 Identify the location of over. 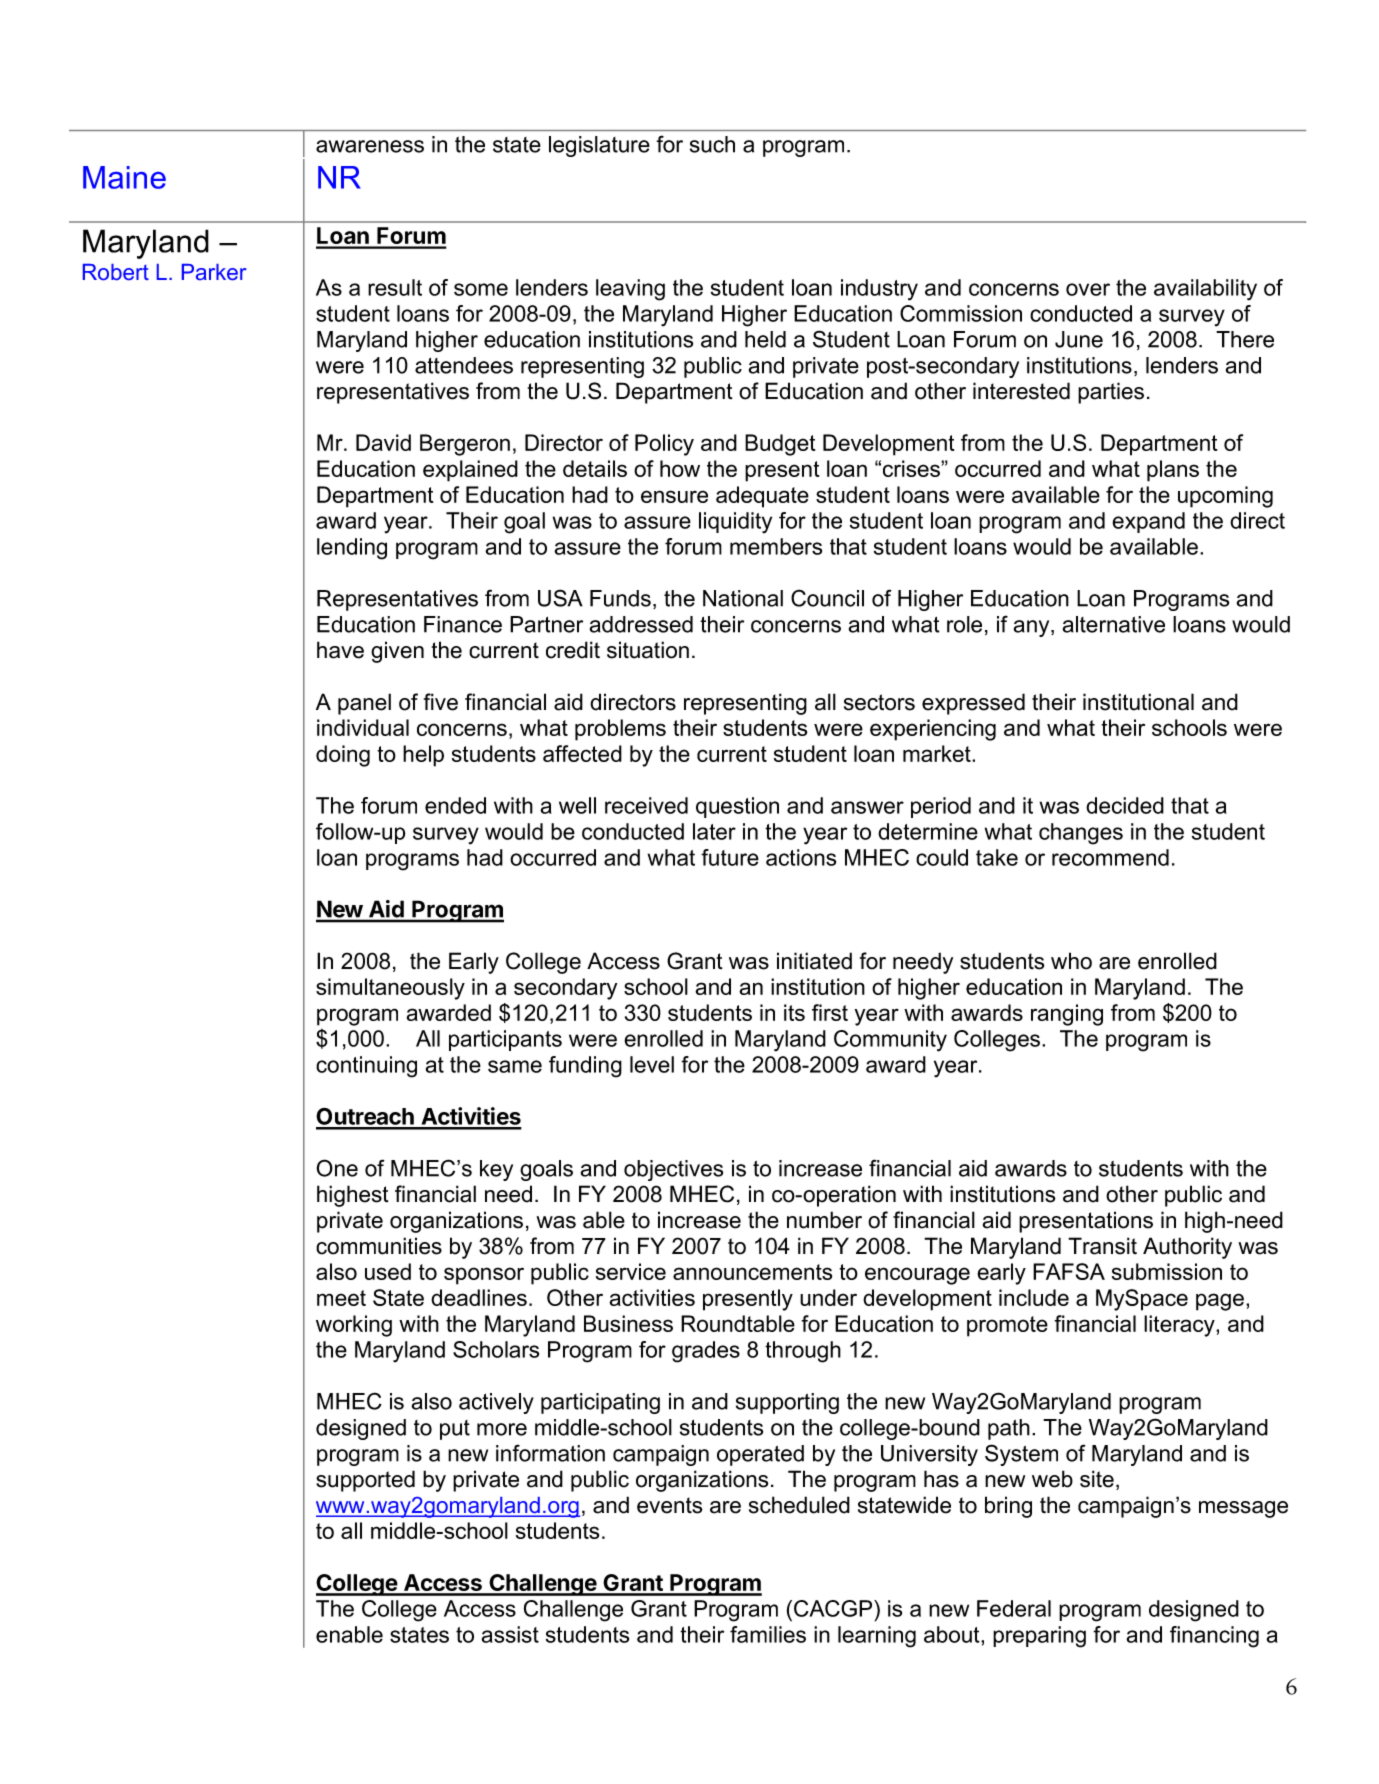
(1088, 289).
